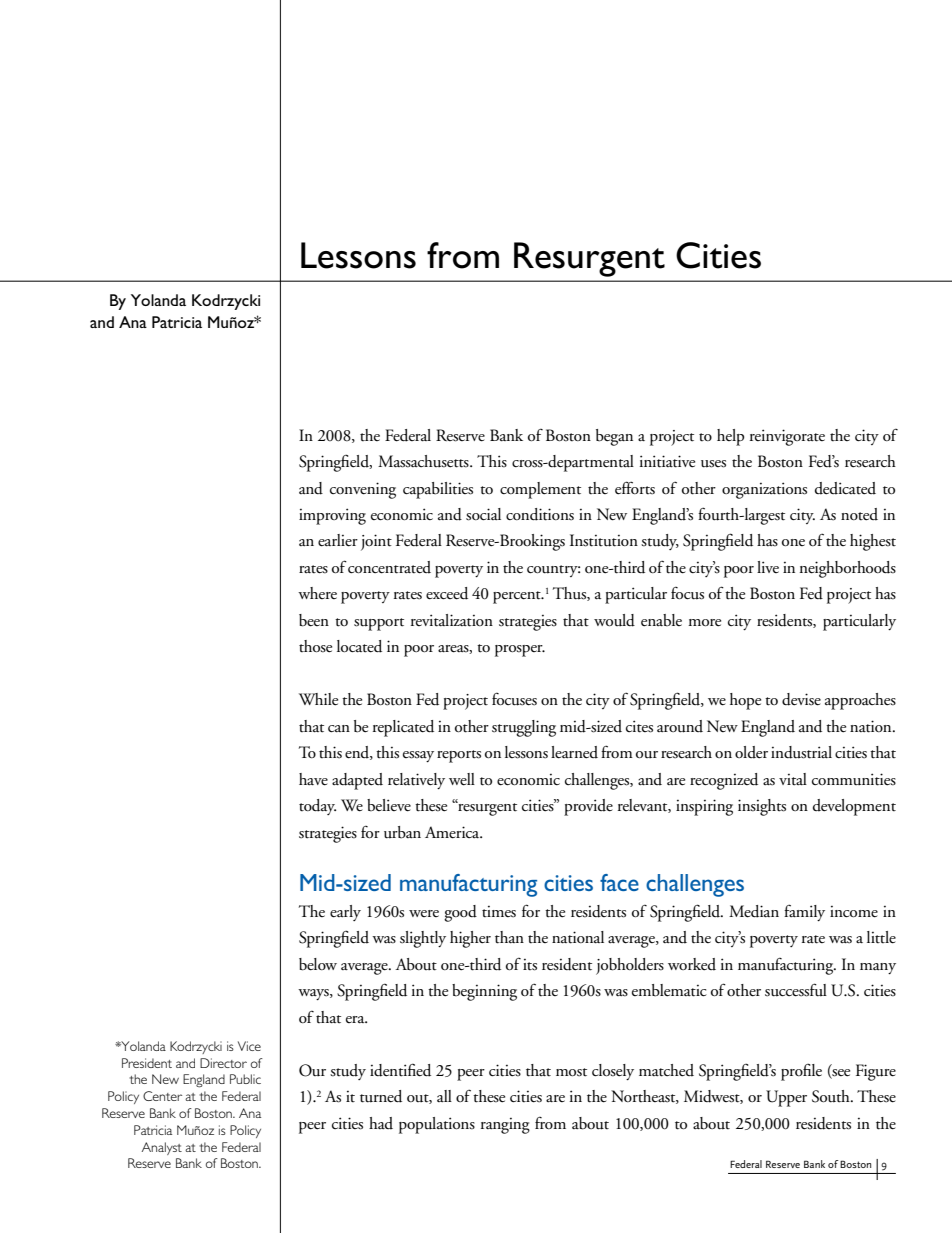 The width and height of the screenshot is (952, 1233). What do you see at coordinates (162, 1148) in the screenshot?
I see `Analyst` at bounding box center [162, 1148].
